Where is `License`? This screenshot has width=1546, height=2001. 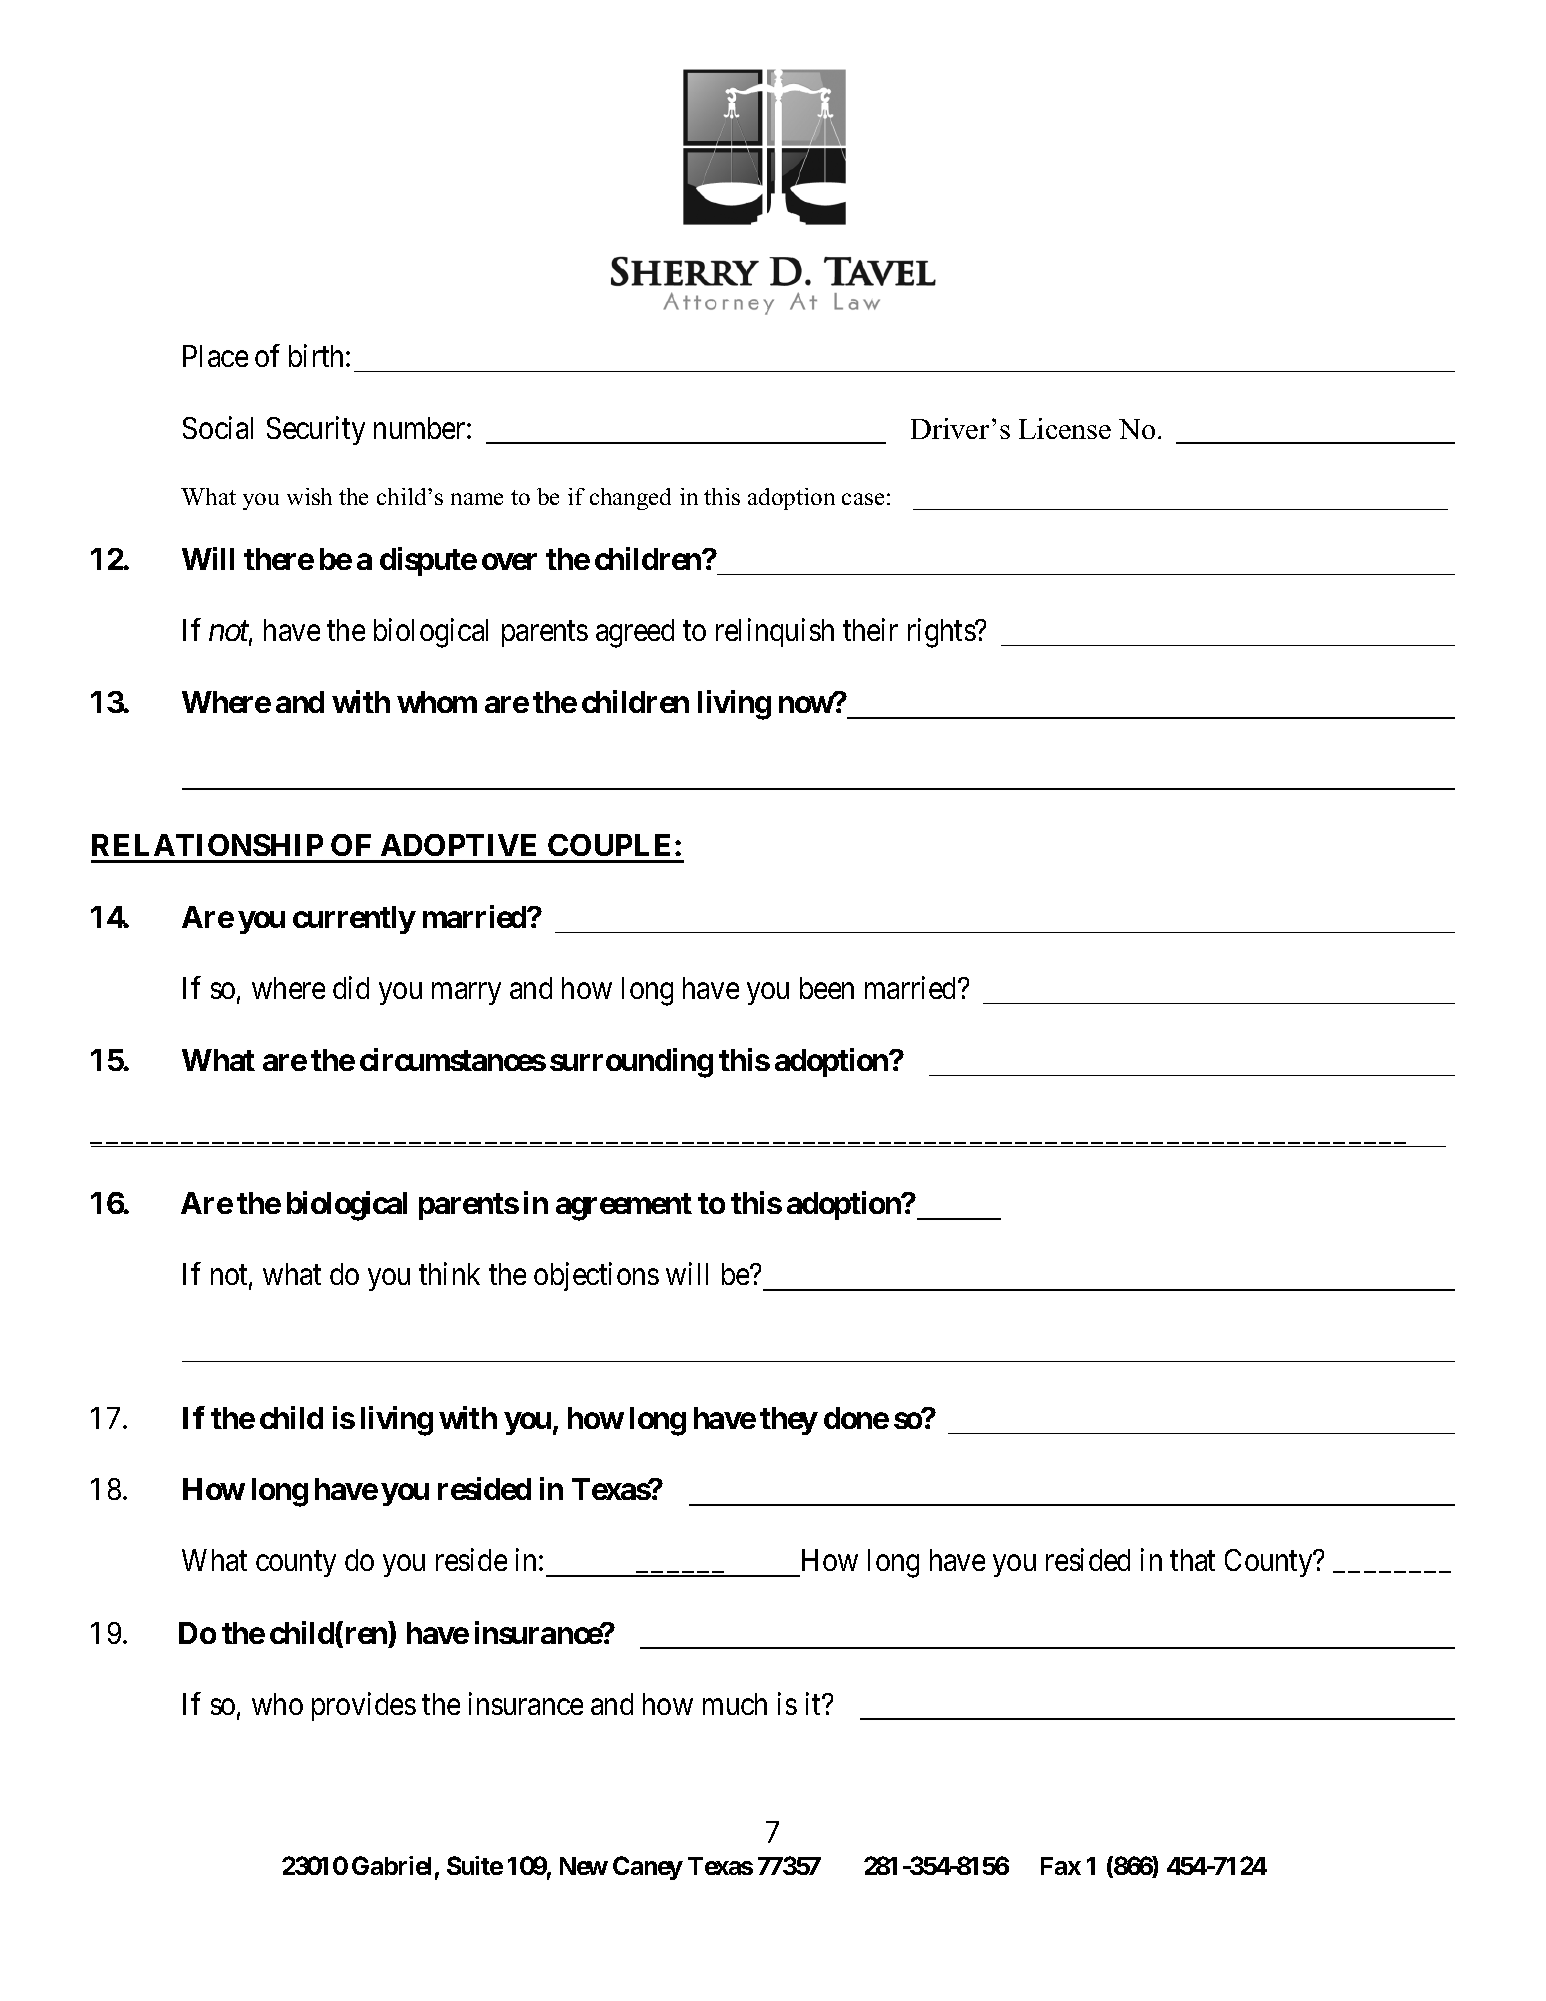 License is located at coordinates (1065, 428).
